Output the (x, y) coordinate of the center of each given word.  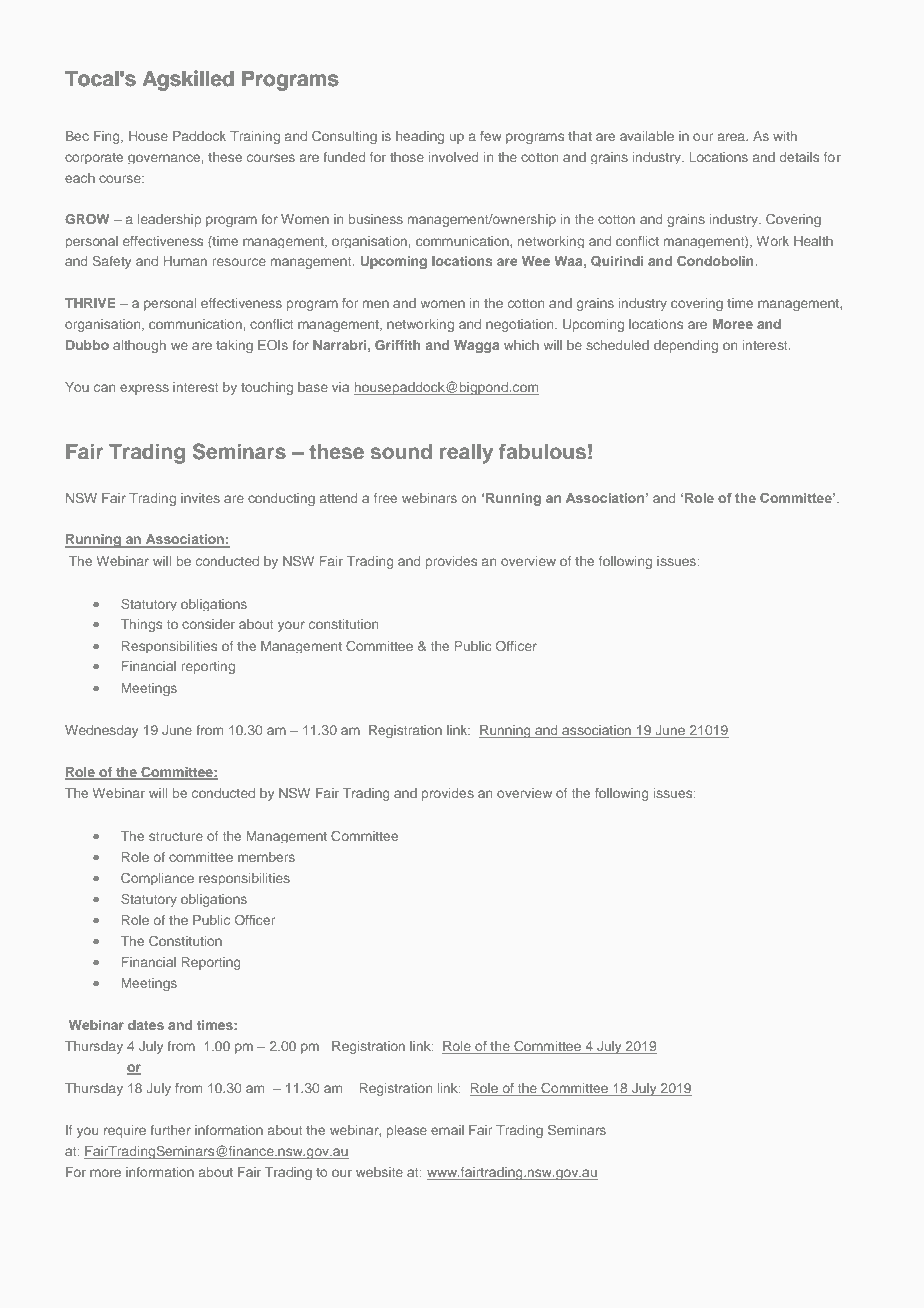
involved (454, 157)
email (447, 1130)
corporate (94, 158)
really (466, 454)
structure (176, 836)
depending (686, 346)
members (266, 857)
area (732, 137)
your (291, 626)
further (170, 1130)
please (407, 1131)
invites (200, 498)
